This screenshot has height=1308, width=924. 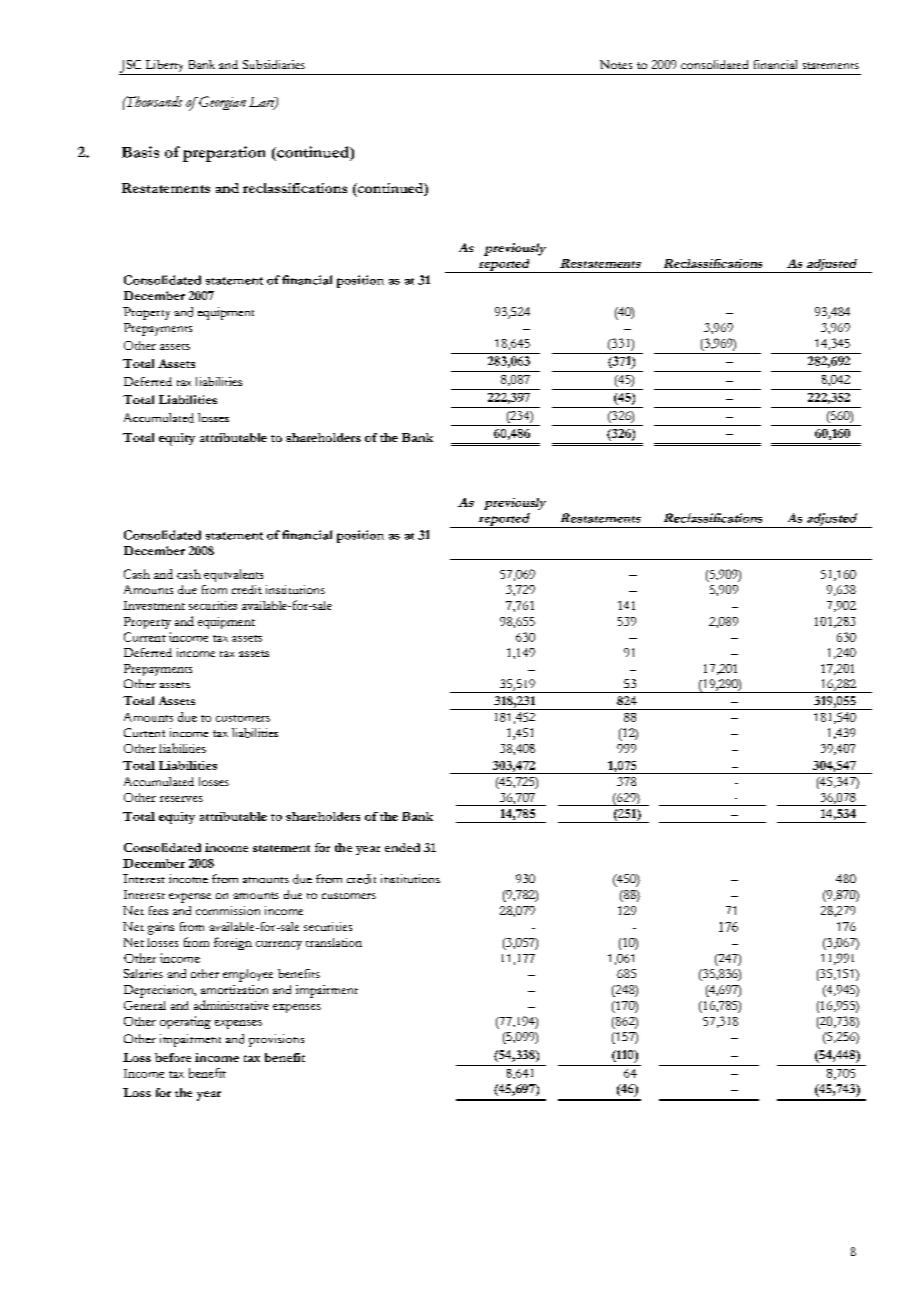 What do you see at coordinates (334, 942) in the screenshot?
I see `translation` at bounding box center [334, 942].
